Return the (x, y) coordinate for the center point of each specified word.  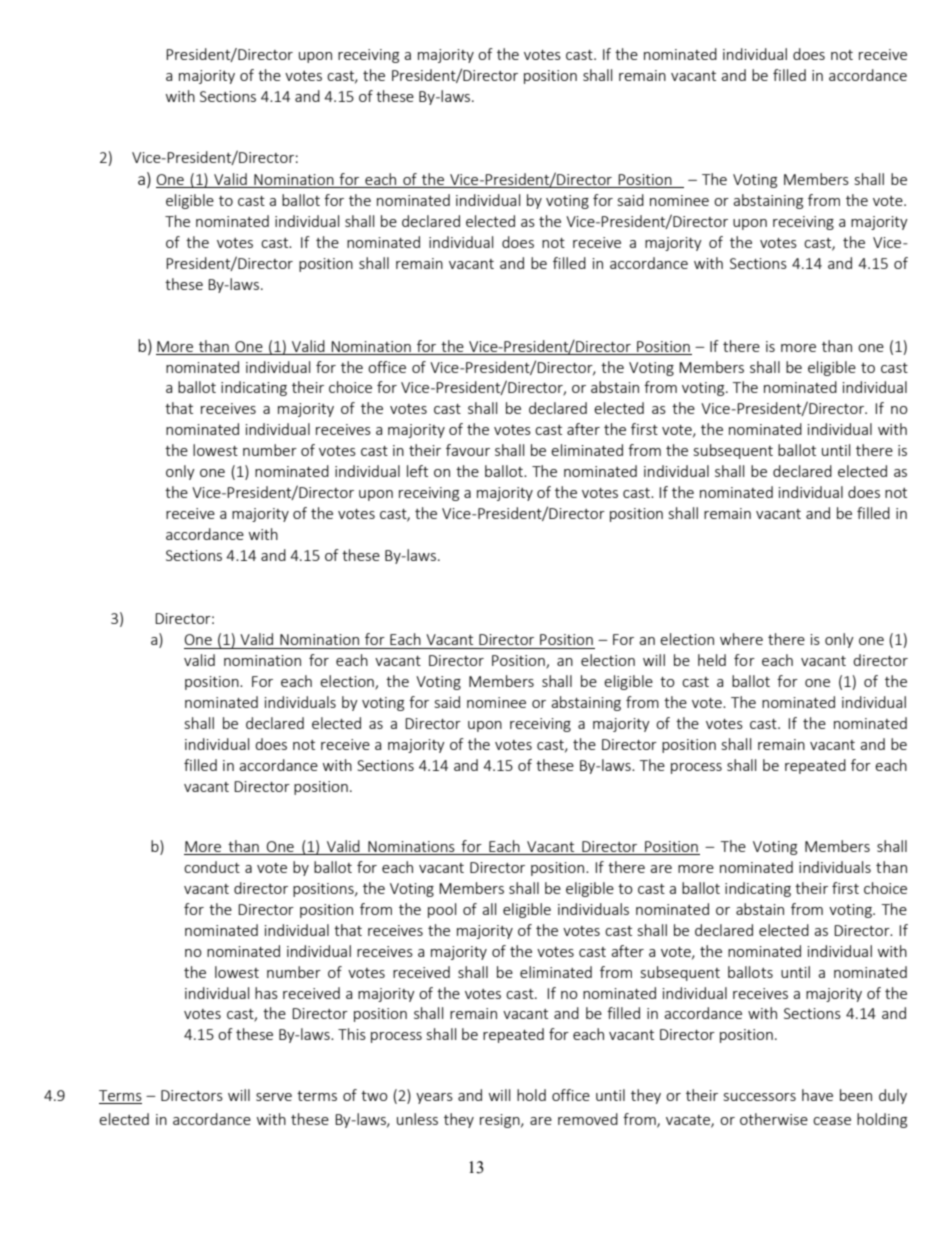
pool (442, 910)
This (352, 1034)
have (817, 1095)
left (417, 471)
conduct (212, 867)
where (741, 639)
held (712, 660)
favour (468, 450)
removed (588, 1119)
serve (274, 1097)
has (266, 993)
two (374, 1096)
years (434, 1098)
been (856, 1095)
